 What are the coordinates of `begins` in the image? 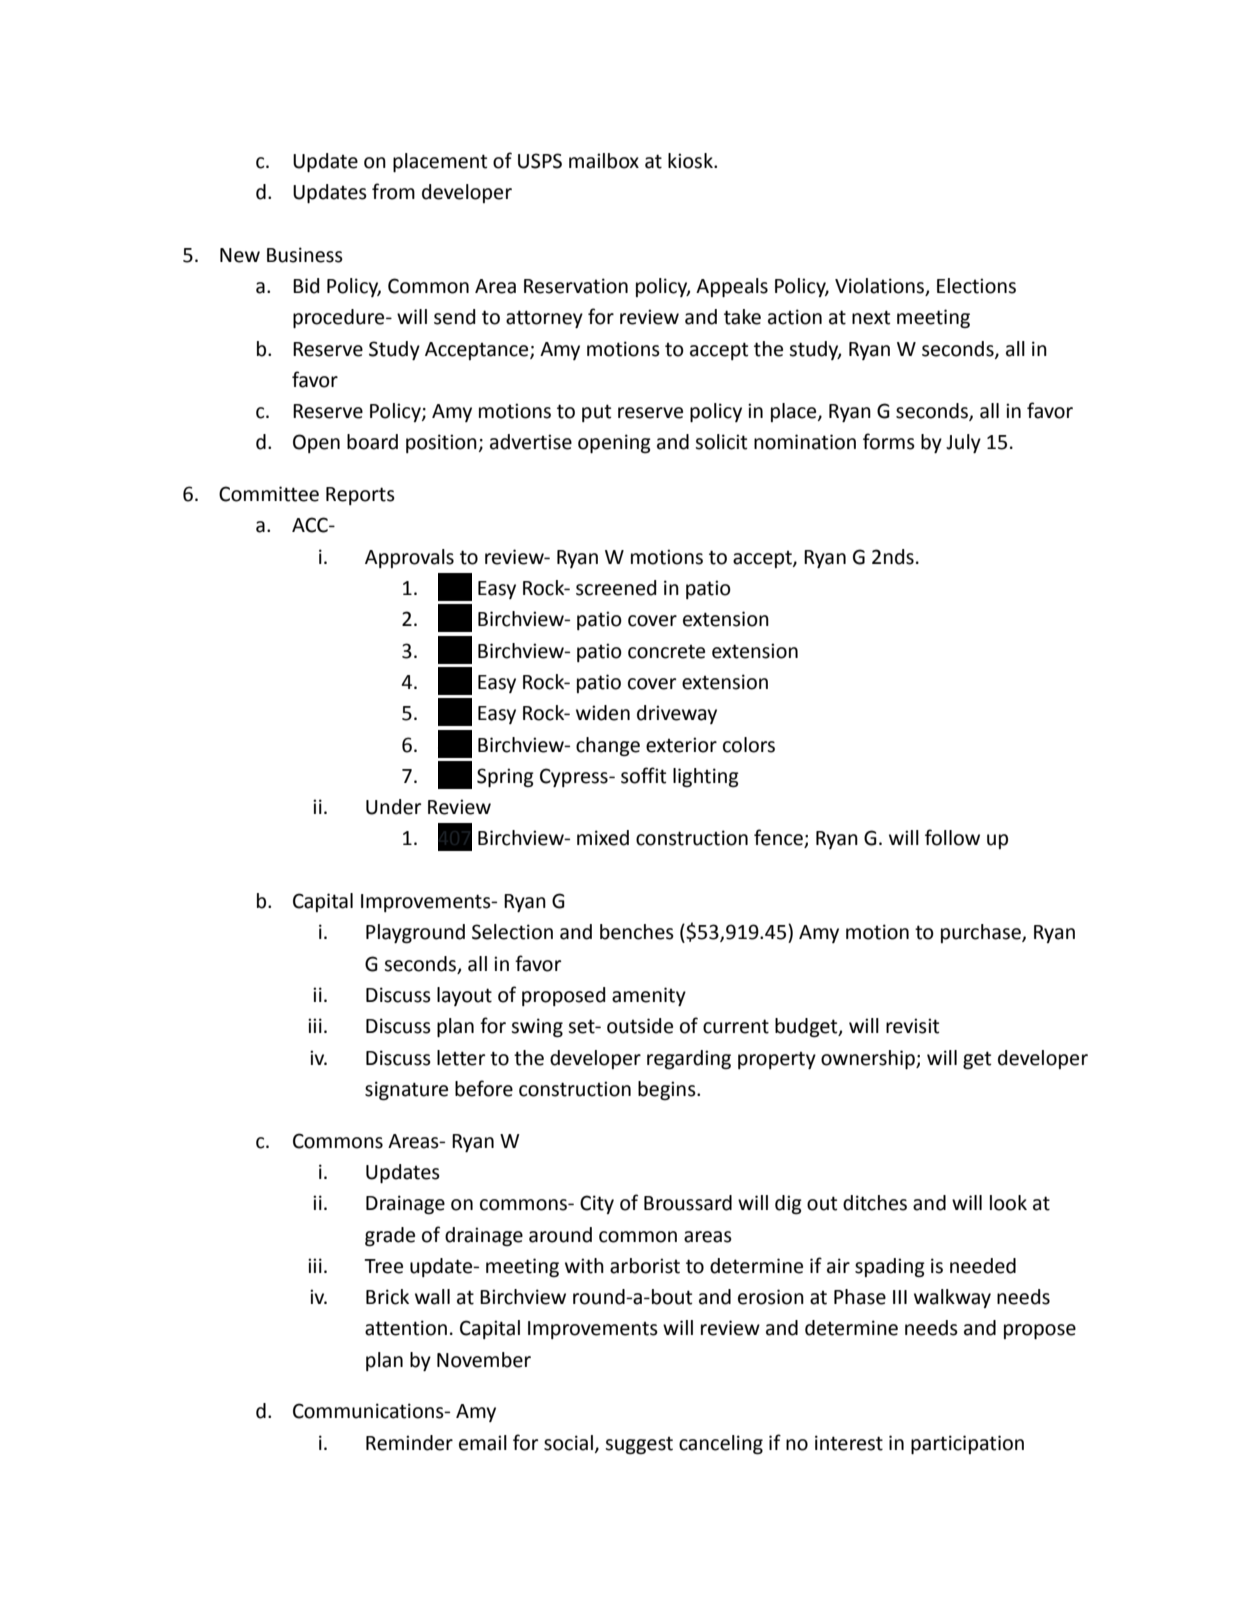 It's located at (668, 1091).
